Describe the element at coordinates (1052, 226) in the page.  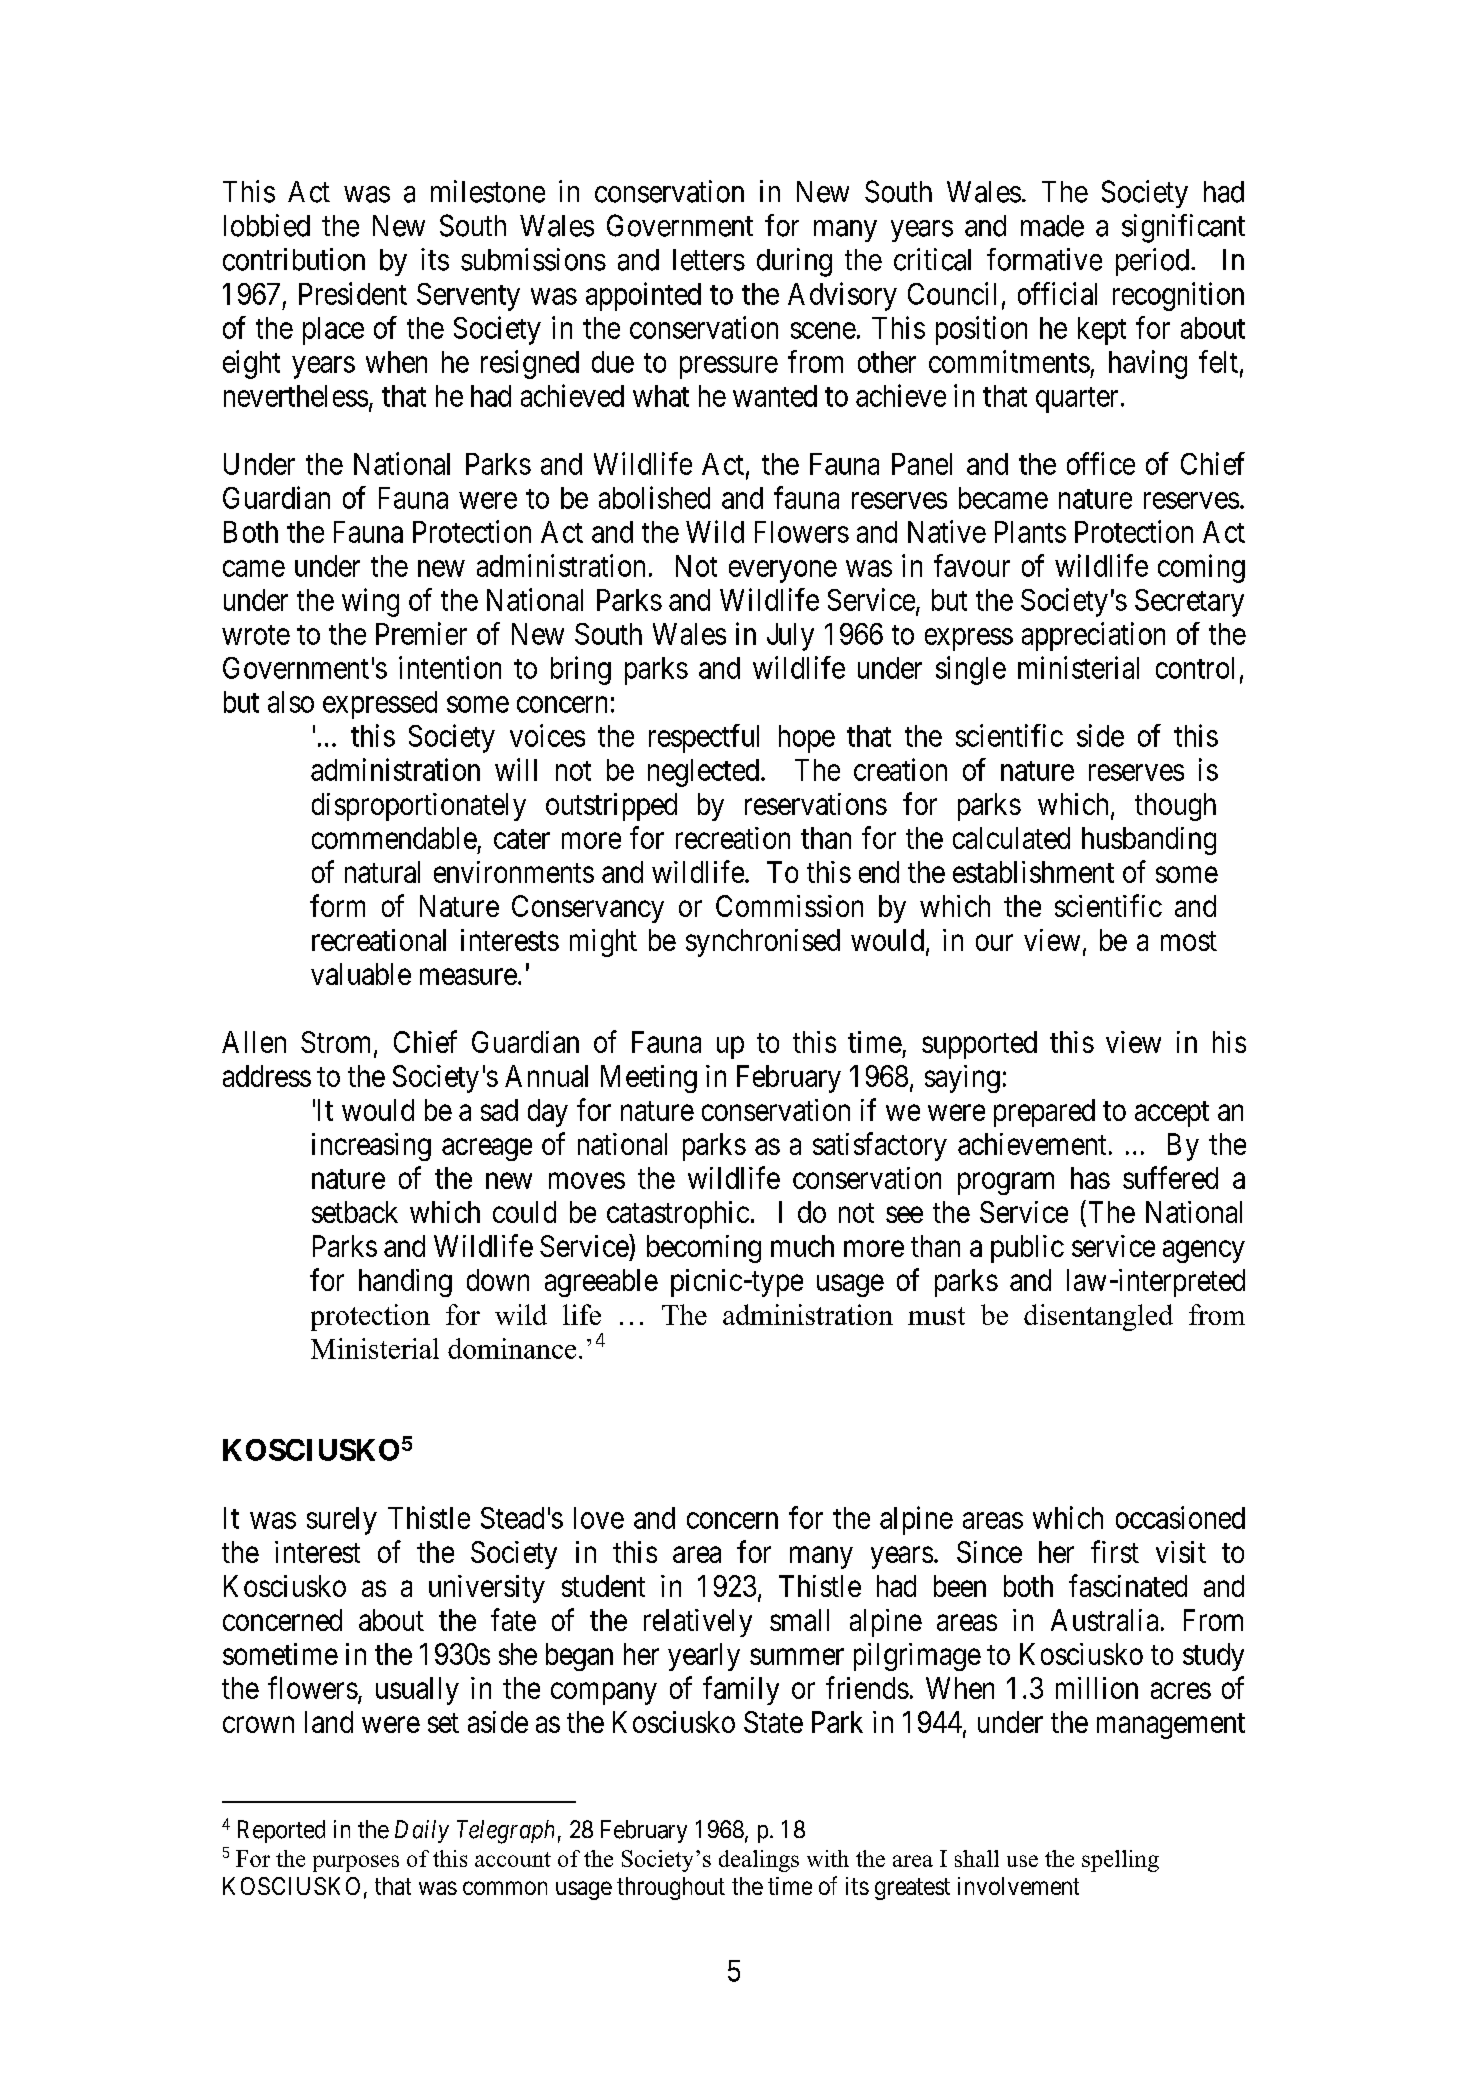
I see `made` at that location.
